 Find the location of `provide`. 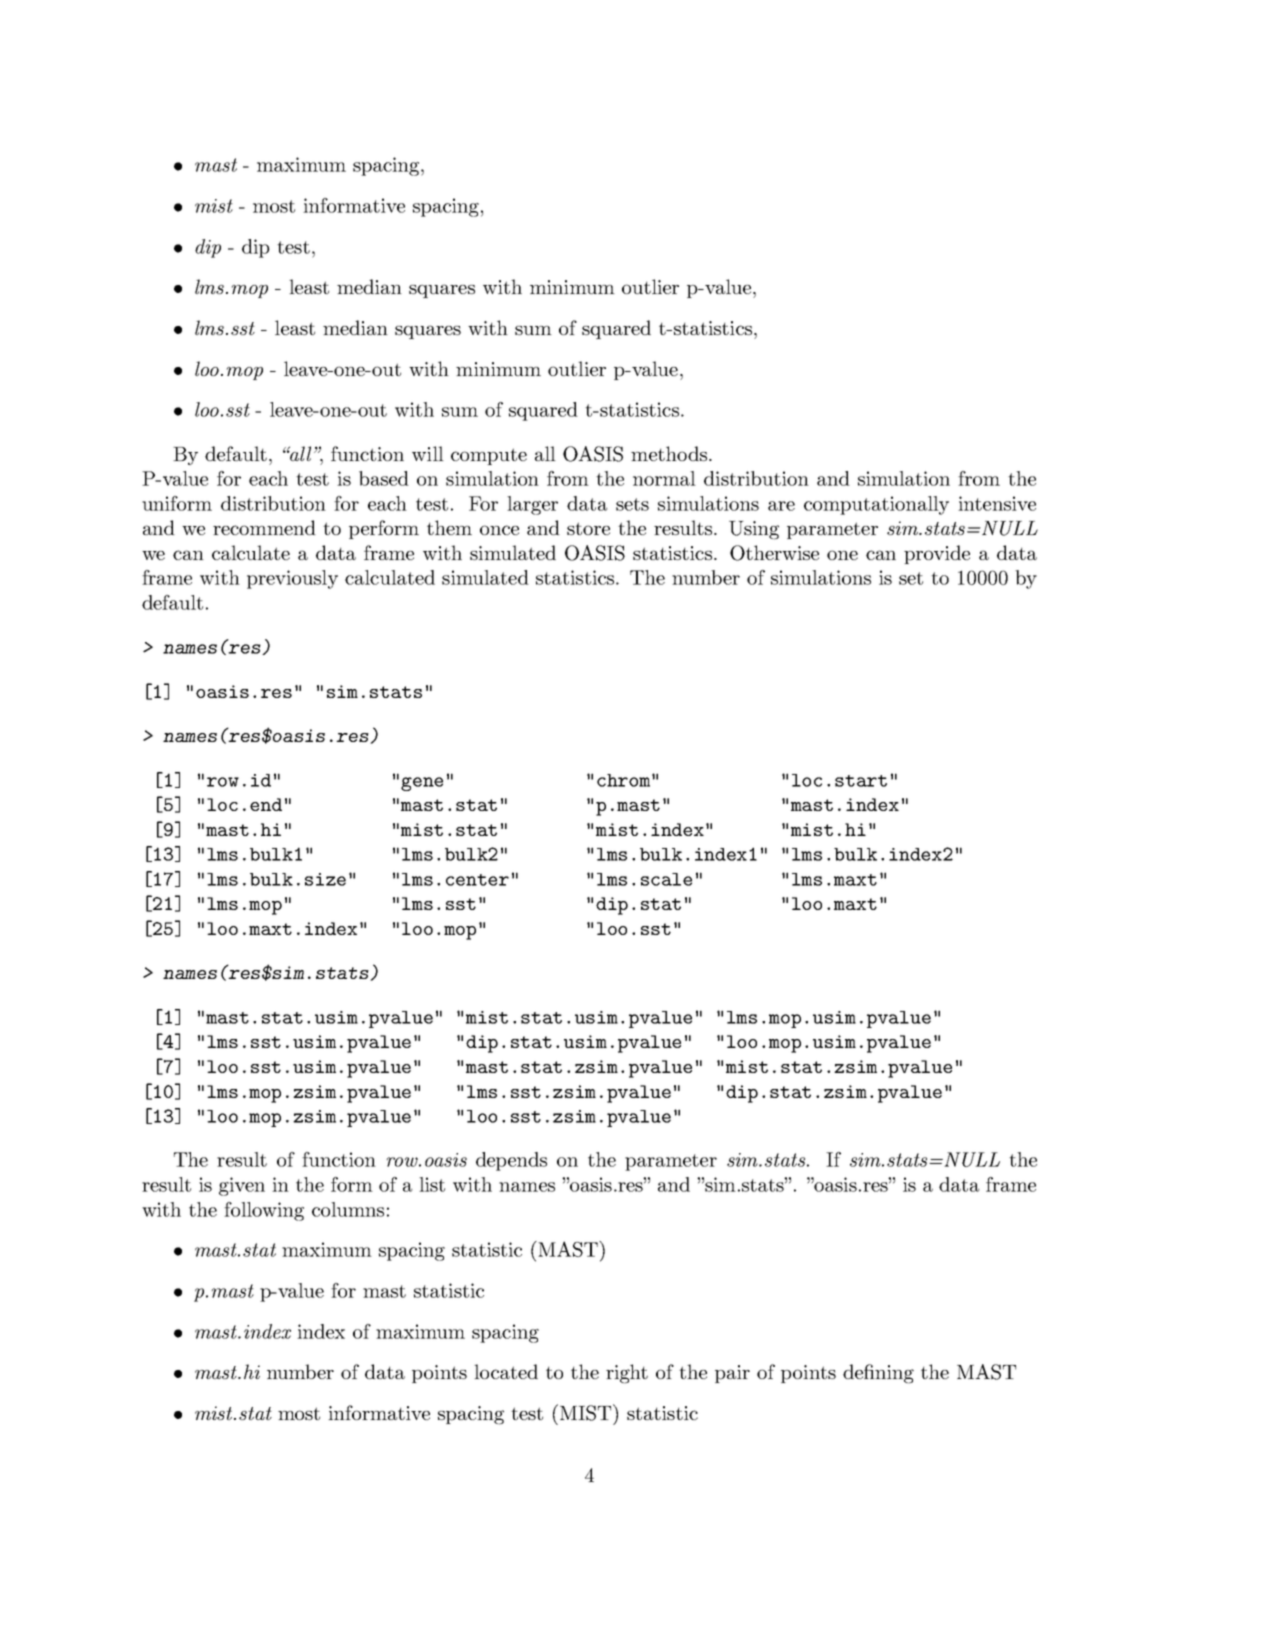

provide is located at coordinates (937, 554).
